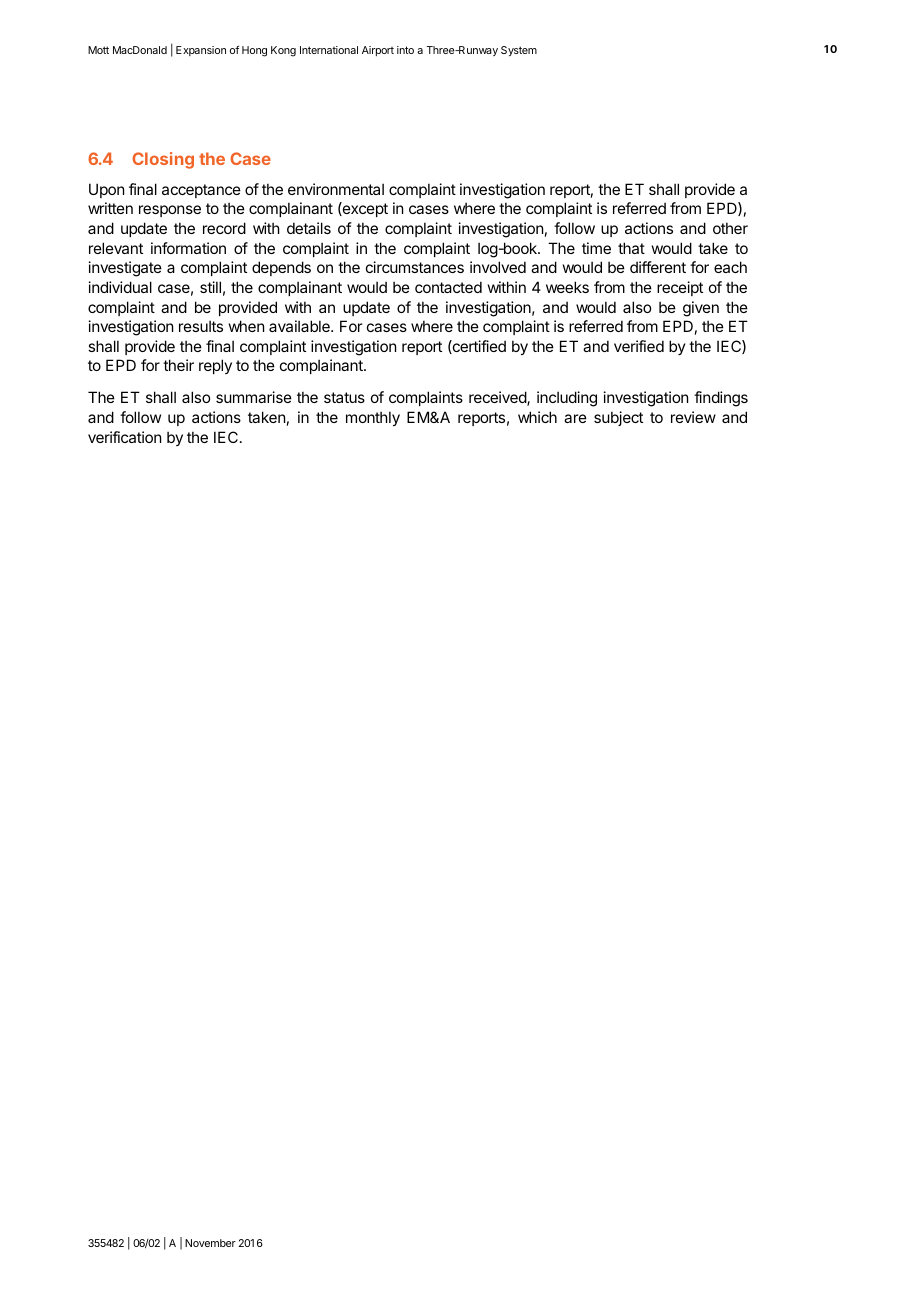 Image resolution: width=924 pixels, height=1308 pixels. What do you see at coordinates (405, 50) in the screenshot?
I see `into` at bounding box center [405, 50].
